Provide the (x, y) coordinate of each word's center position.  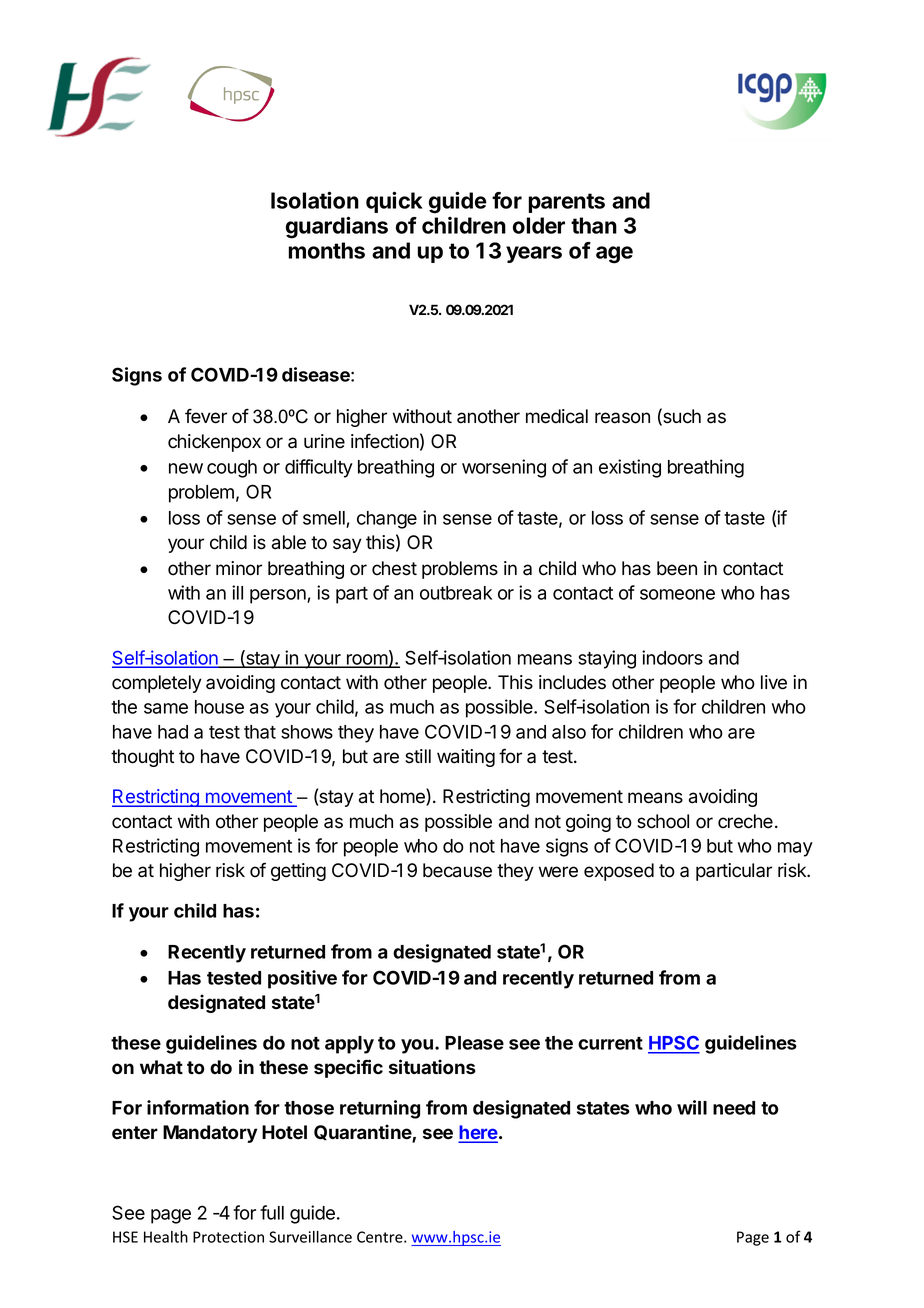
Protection (228, 1237)
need (734, 1108)
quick (394, 202)
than (594, 225)
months (326, 250)
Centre (381, 1237)
